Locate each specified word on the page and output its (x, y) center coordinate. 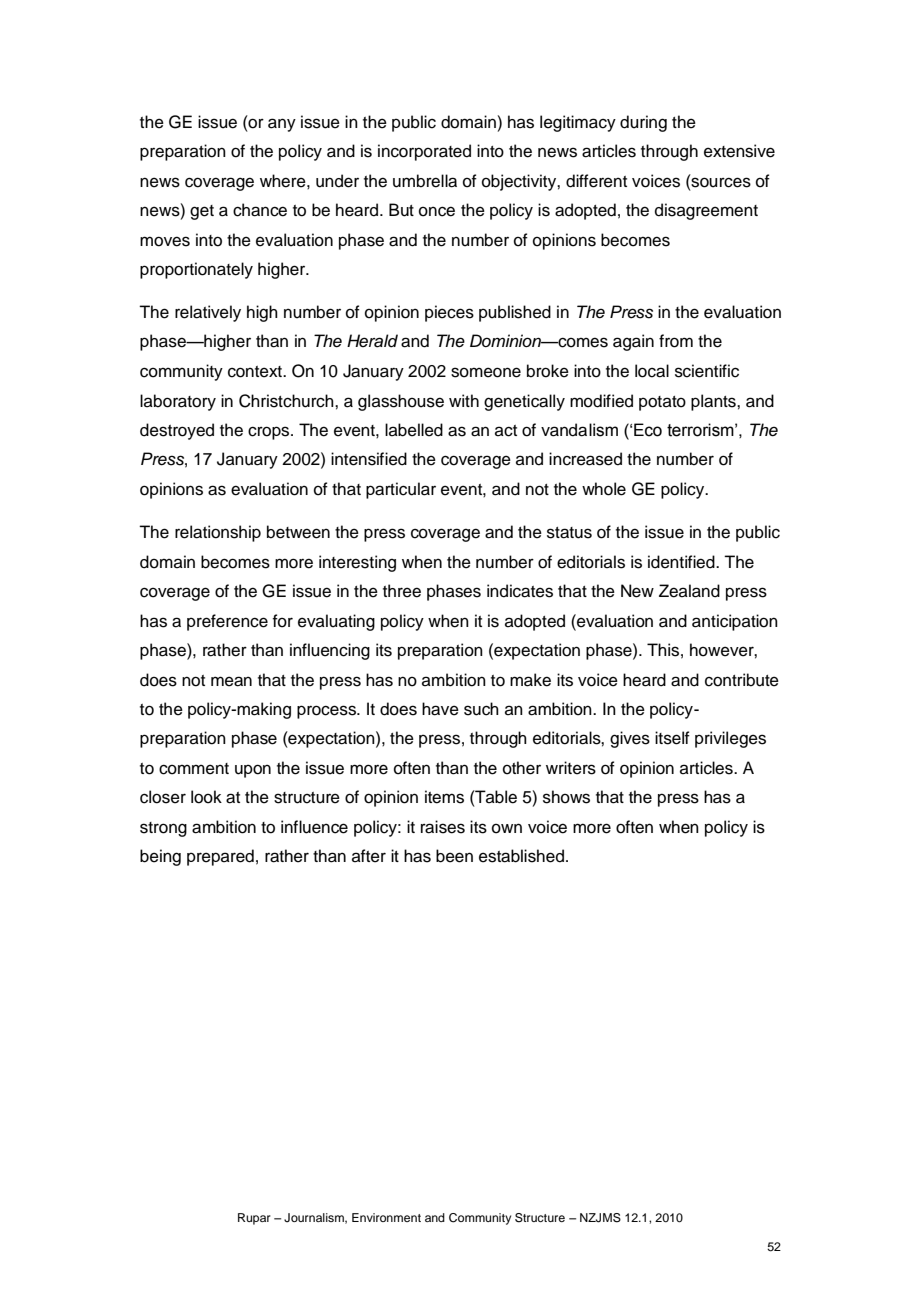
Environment (386, 1217)
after (369, 856)
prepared (220, 857)
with (464, 400)
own (507, 828)
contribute (742, 680)
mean (231, 681)
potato (662, 403)
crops (270, 433)
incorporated (424, 152)
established (523, 856)
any (282, 125)
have (440, 709)
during (643, 123)
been (454, 856)
